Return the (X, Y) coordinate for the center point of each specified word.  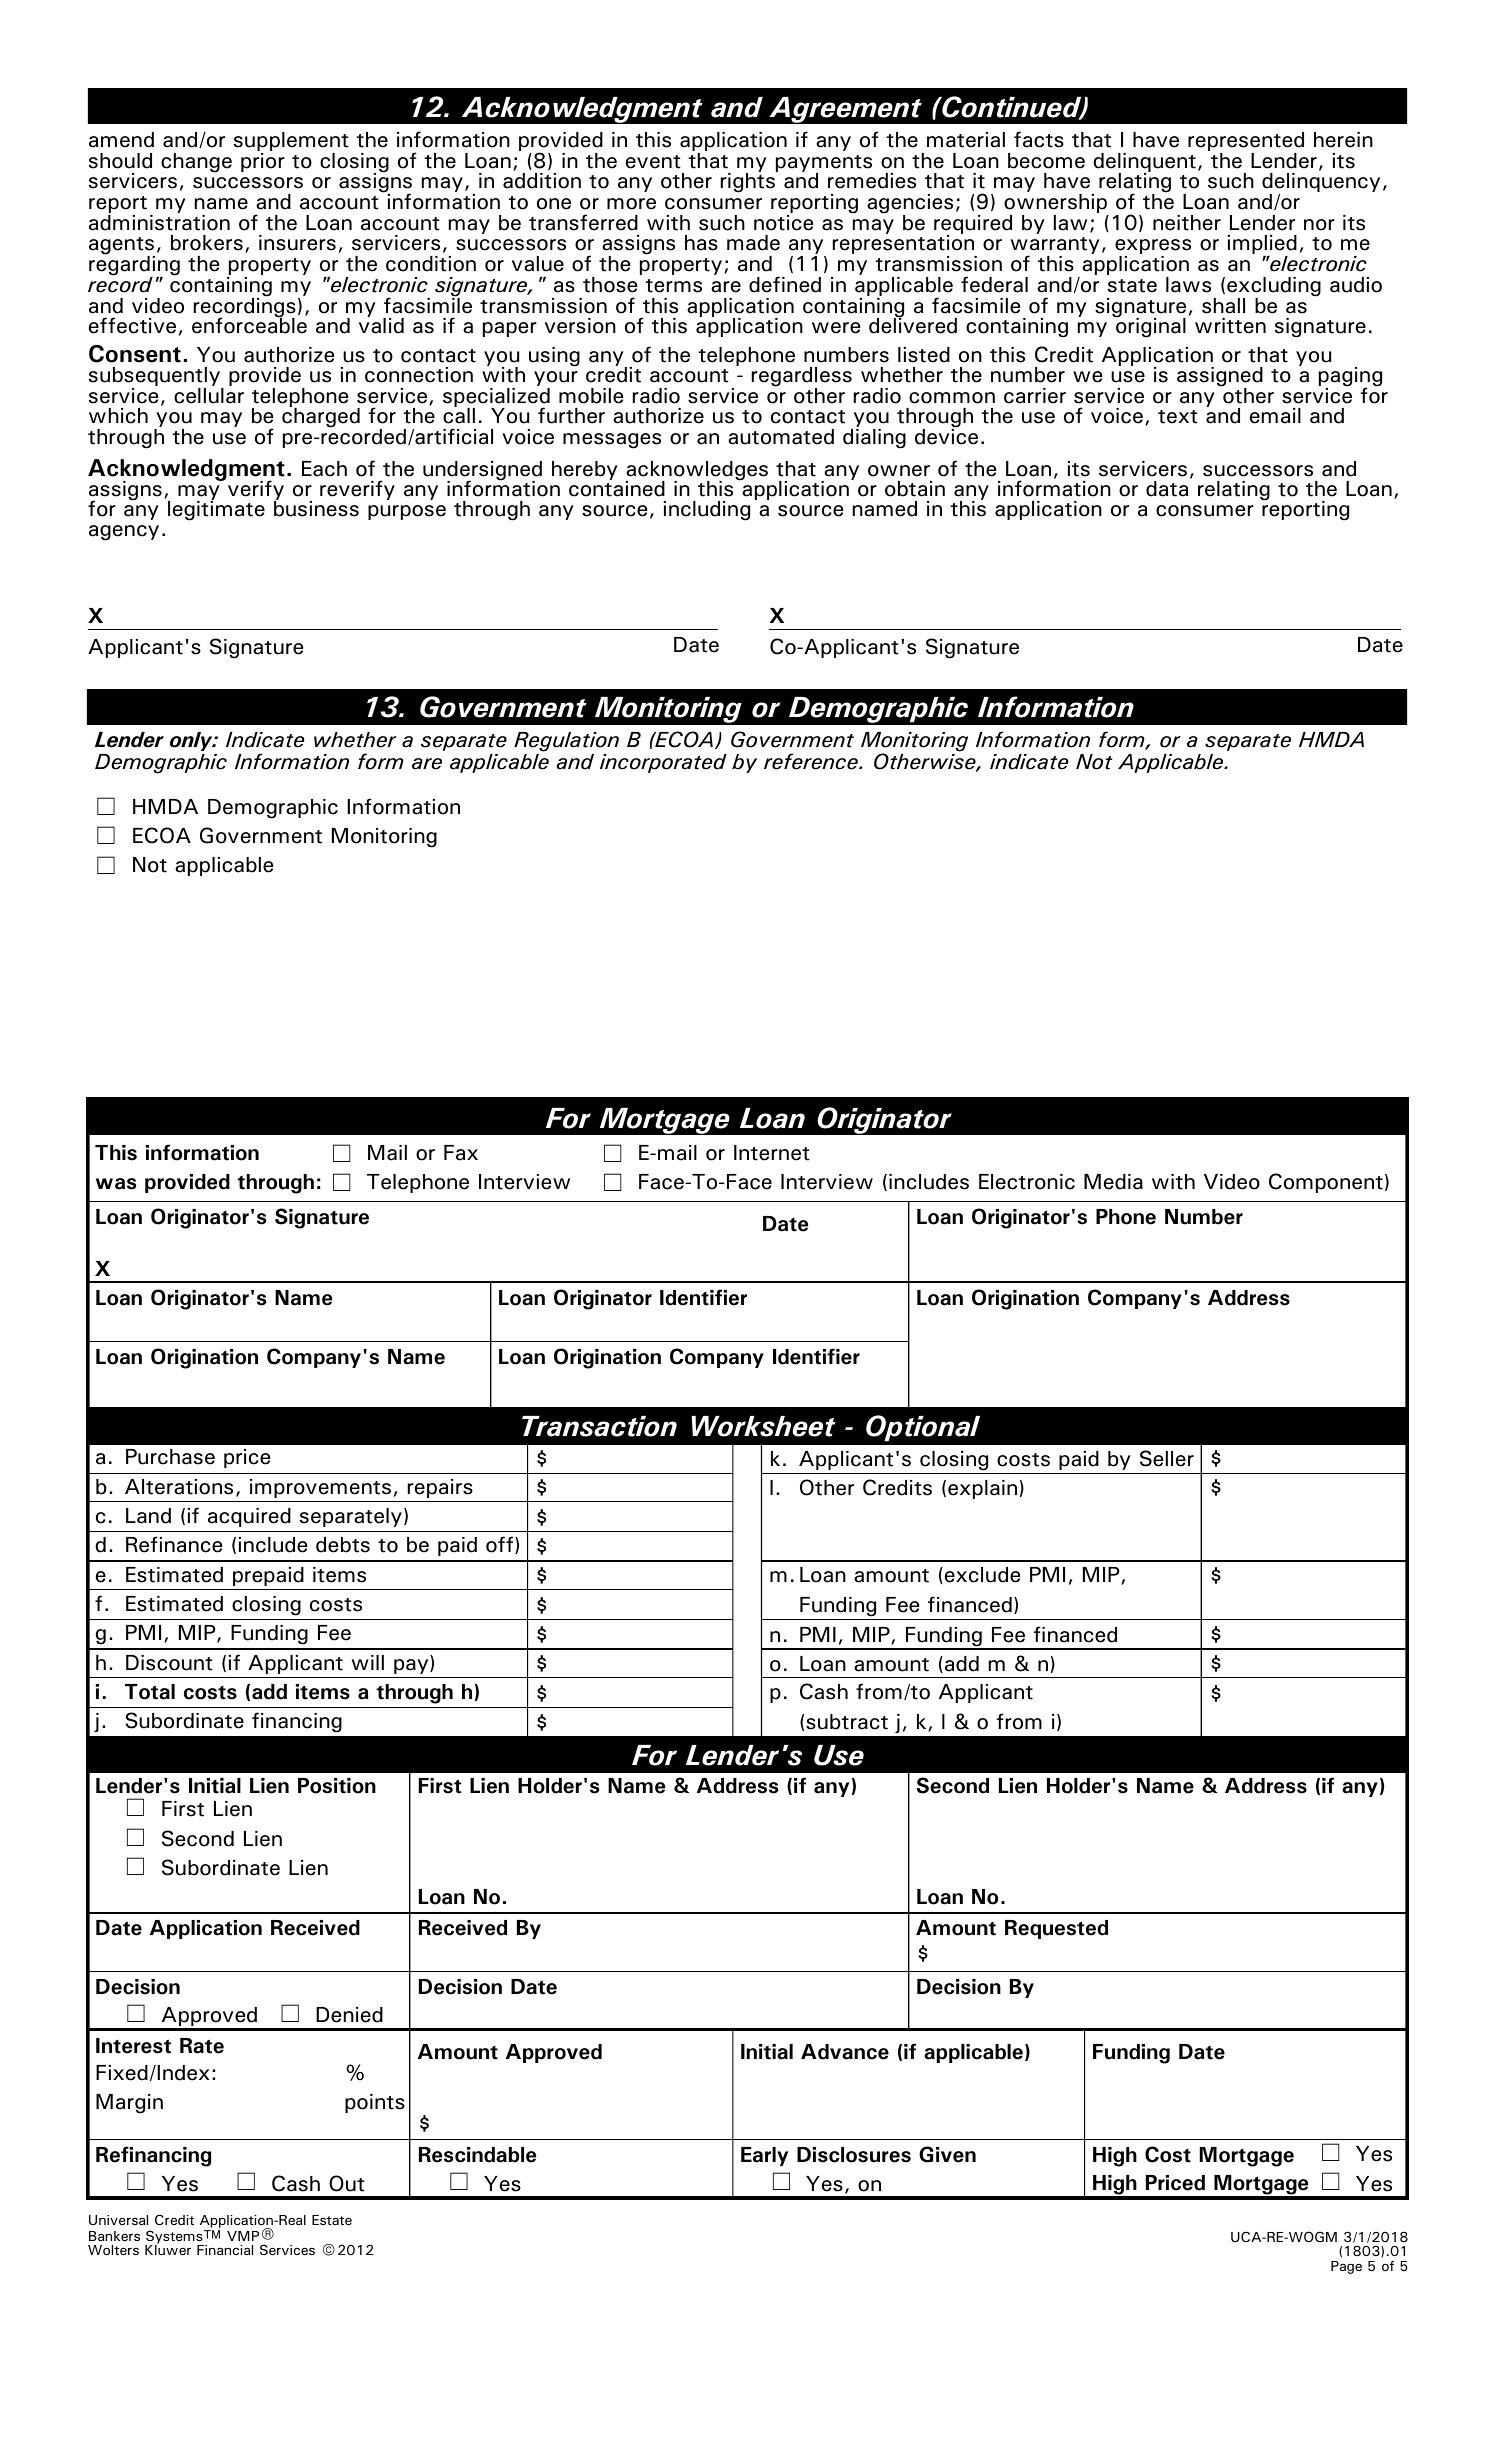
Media (1113, 1182)
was (116, 1184)
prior (263, 162)
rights (749, 182)
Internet (772, 1153)
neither (1187, 223)
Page (1346, 2267)
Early (764, 2156)
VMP (243, 2236)
